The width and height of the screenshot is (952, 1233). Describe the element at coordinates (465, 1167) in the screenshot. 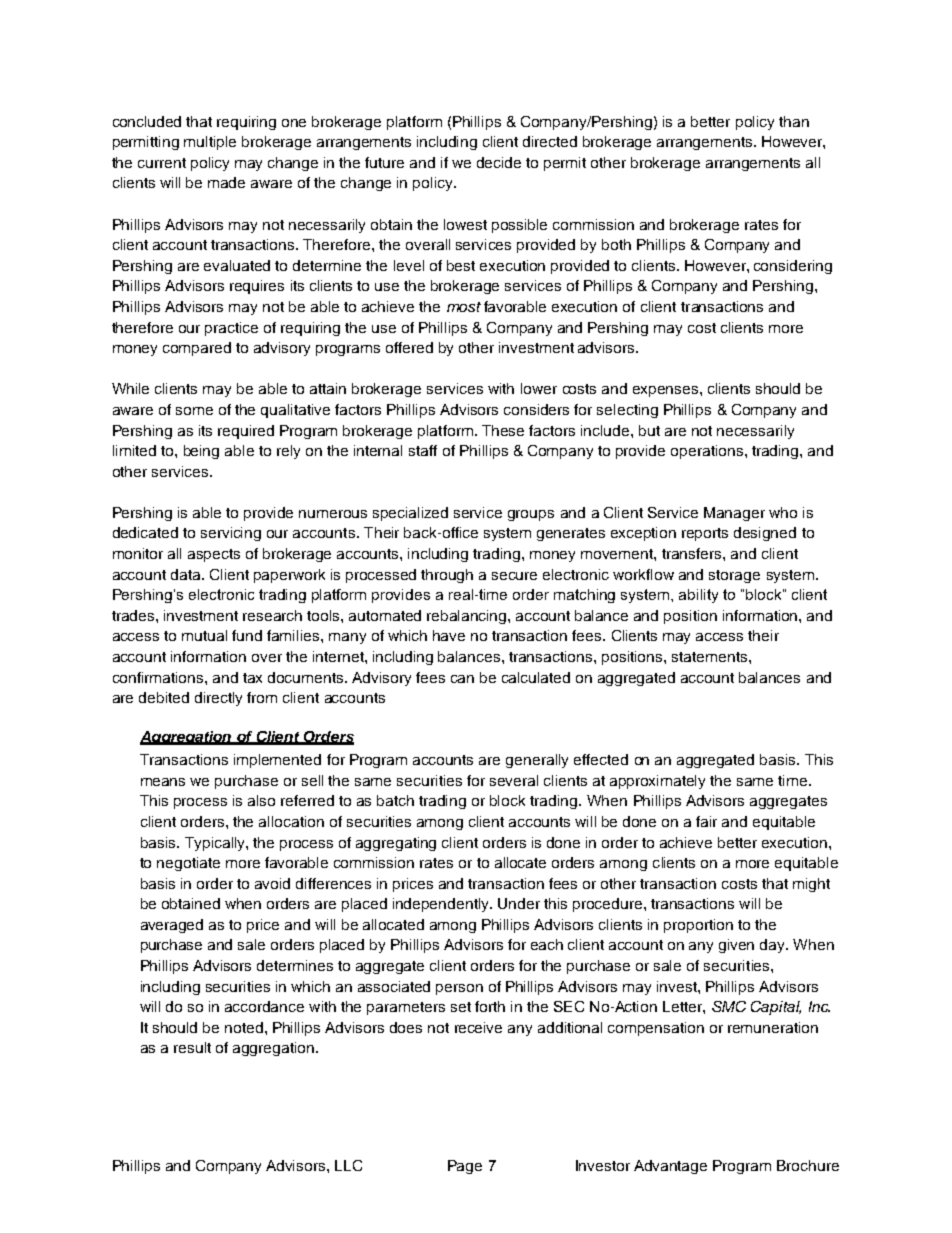

I see `Page` at that location.
